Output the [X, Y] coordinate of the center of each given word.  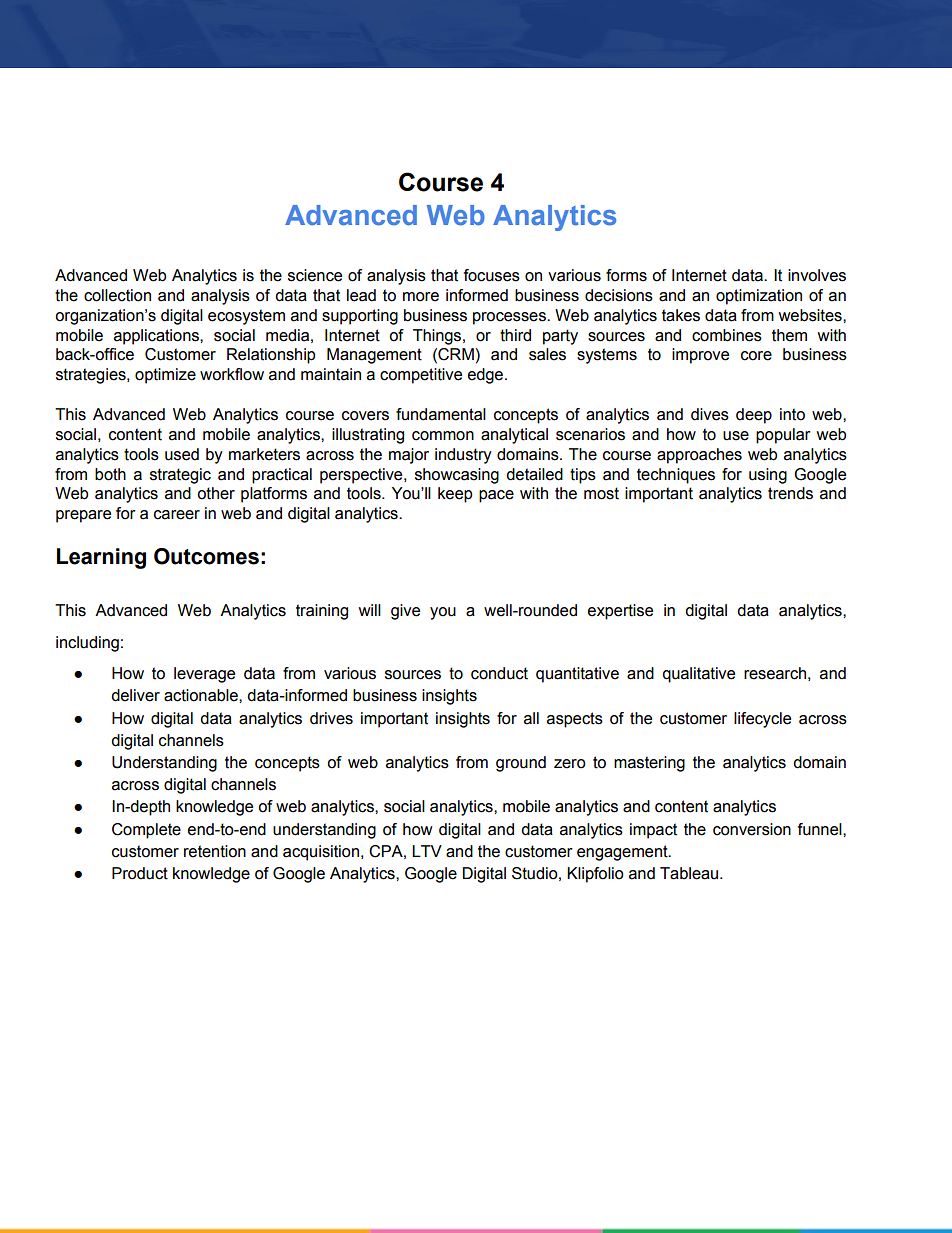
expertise [620, 612]
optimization [759, 297]
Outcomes [206, 556]
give [405, 612]
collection [117, 295]
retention [215, 851]
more [421, 297]
